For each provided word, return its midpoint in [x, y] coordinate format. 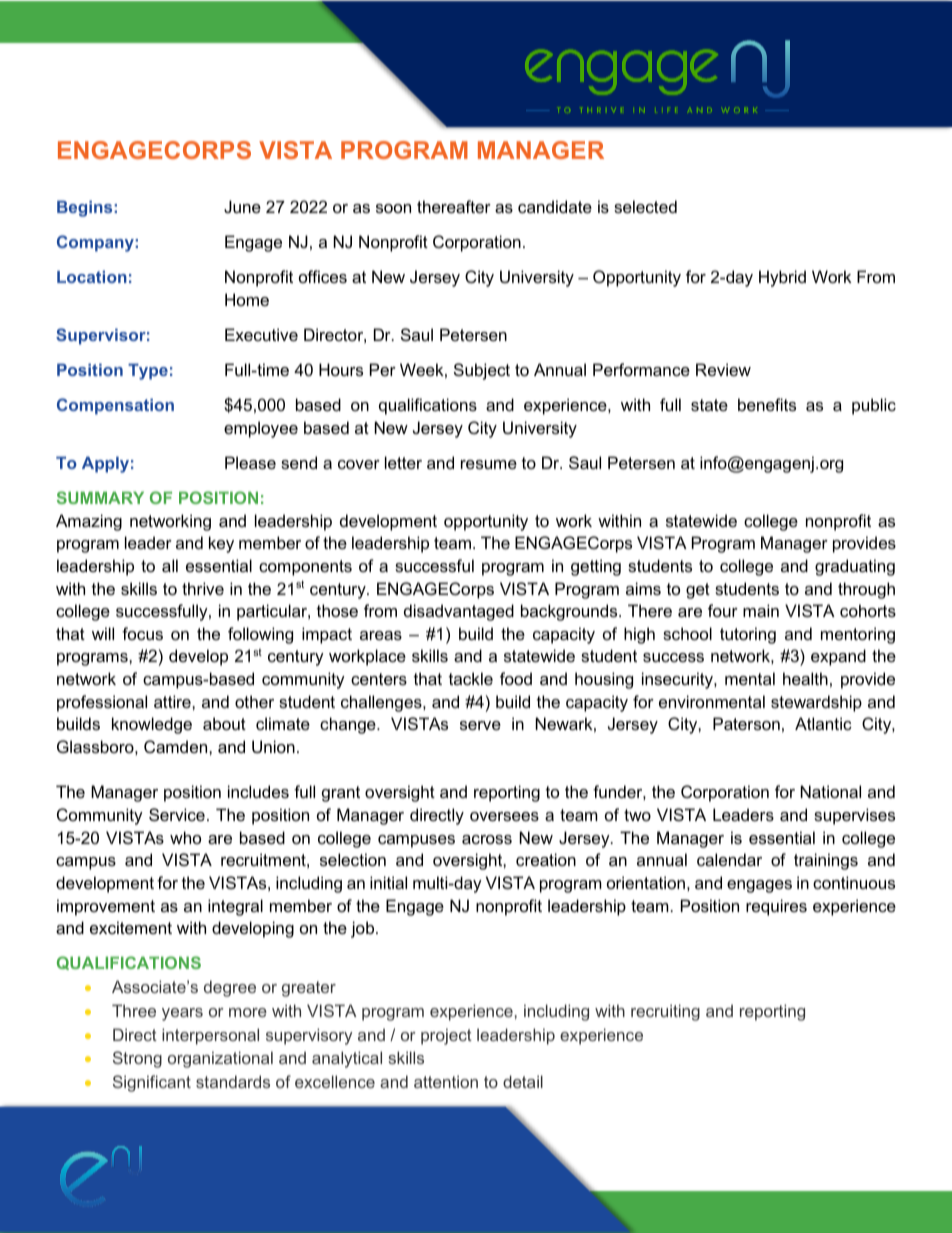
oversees [504, 816]
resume [489, 464]
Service [177, 814]
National [831, 791]
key [221, 544]
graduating [855, 567]
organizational [220, 1059]
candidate [555, 206]
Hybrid [782, 278]
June [242, 206]
